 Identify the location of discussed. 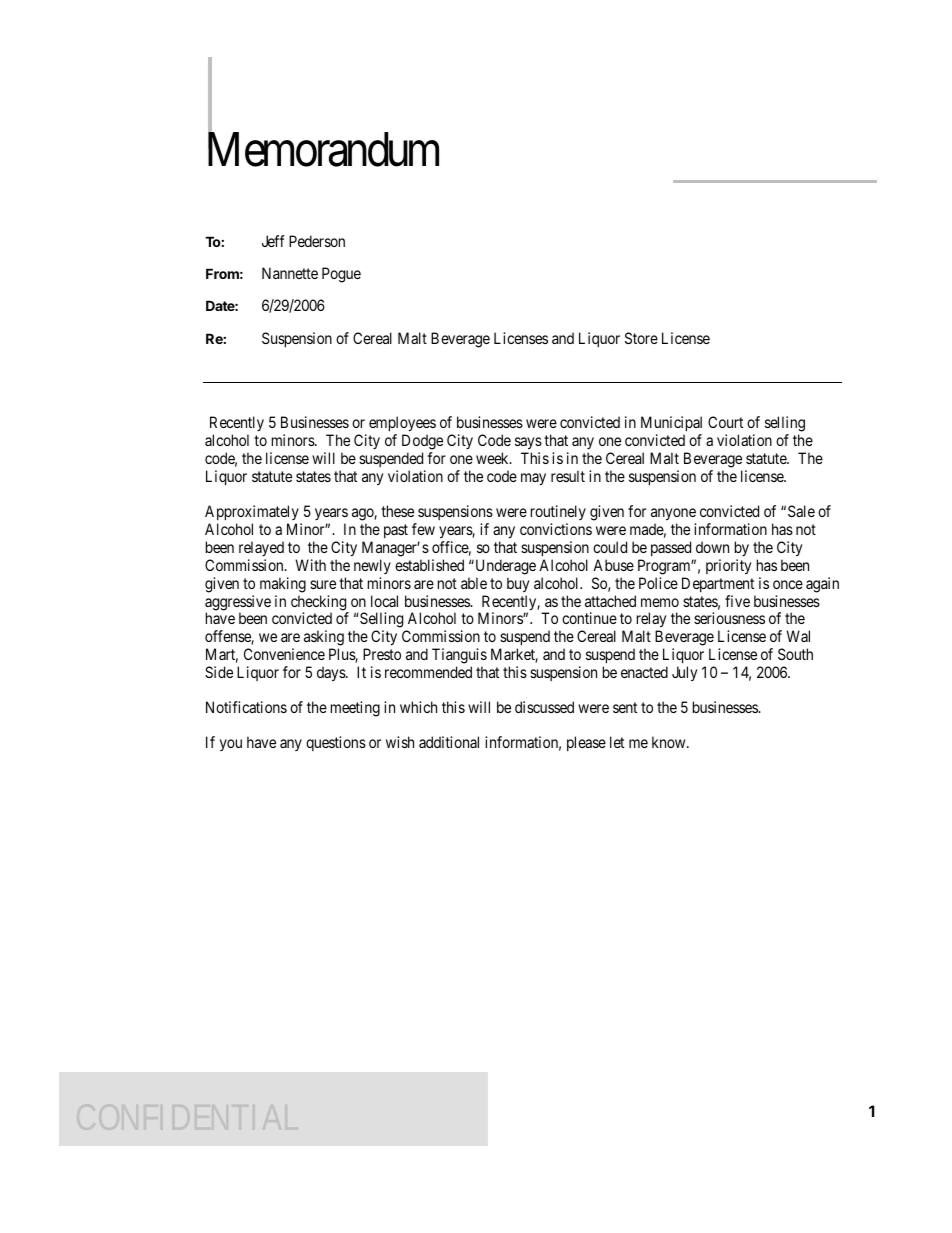
(544, 707).
